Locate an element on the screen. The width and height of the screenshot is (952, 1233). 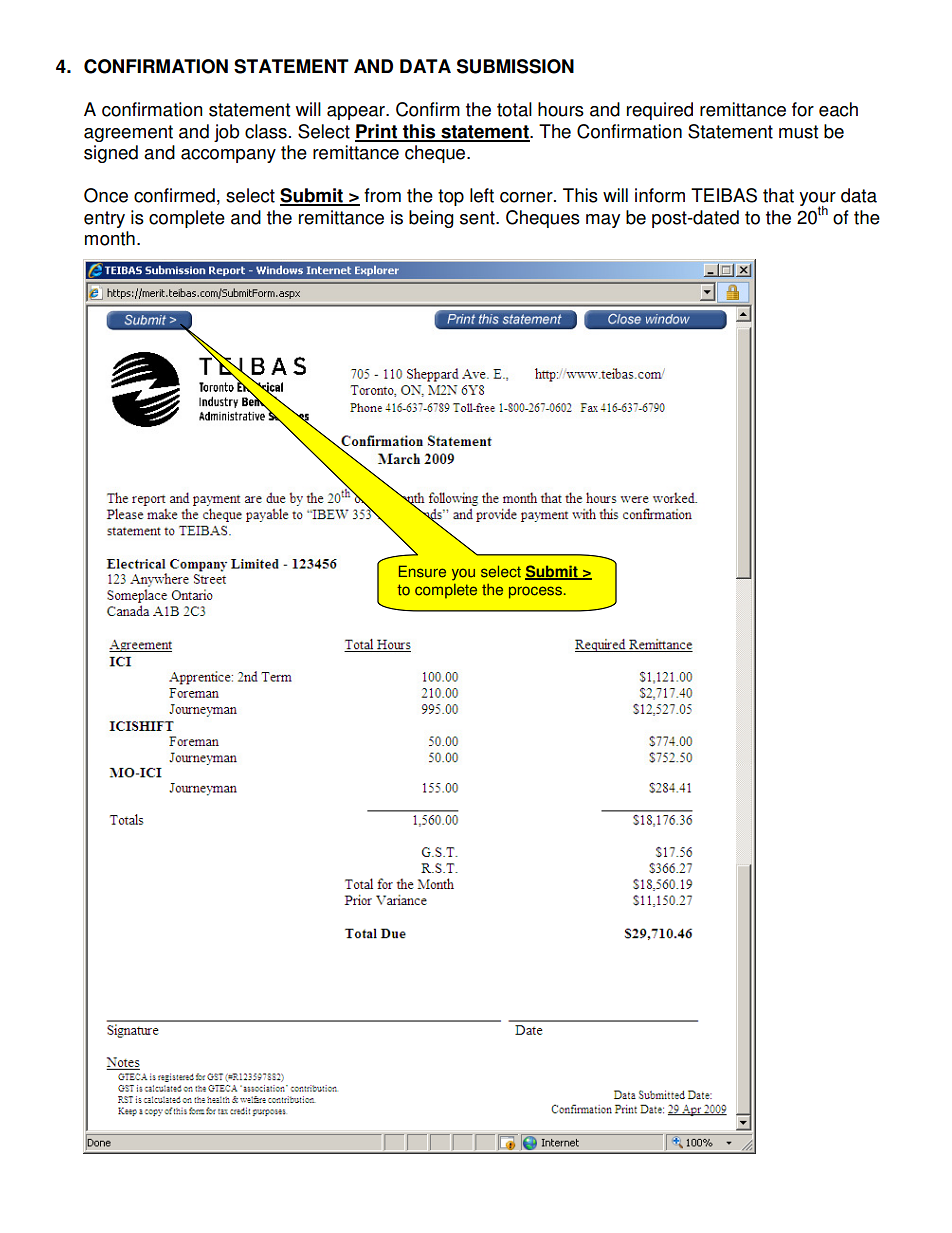
each is located at coordinates (838, 109).
